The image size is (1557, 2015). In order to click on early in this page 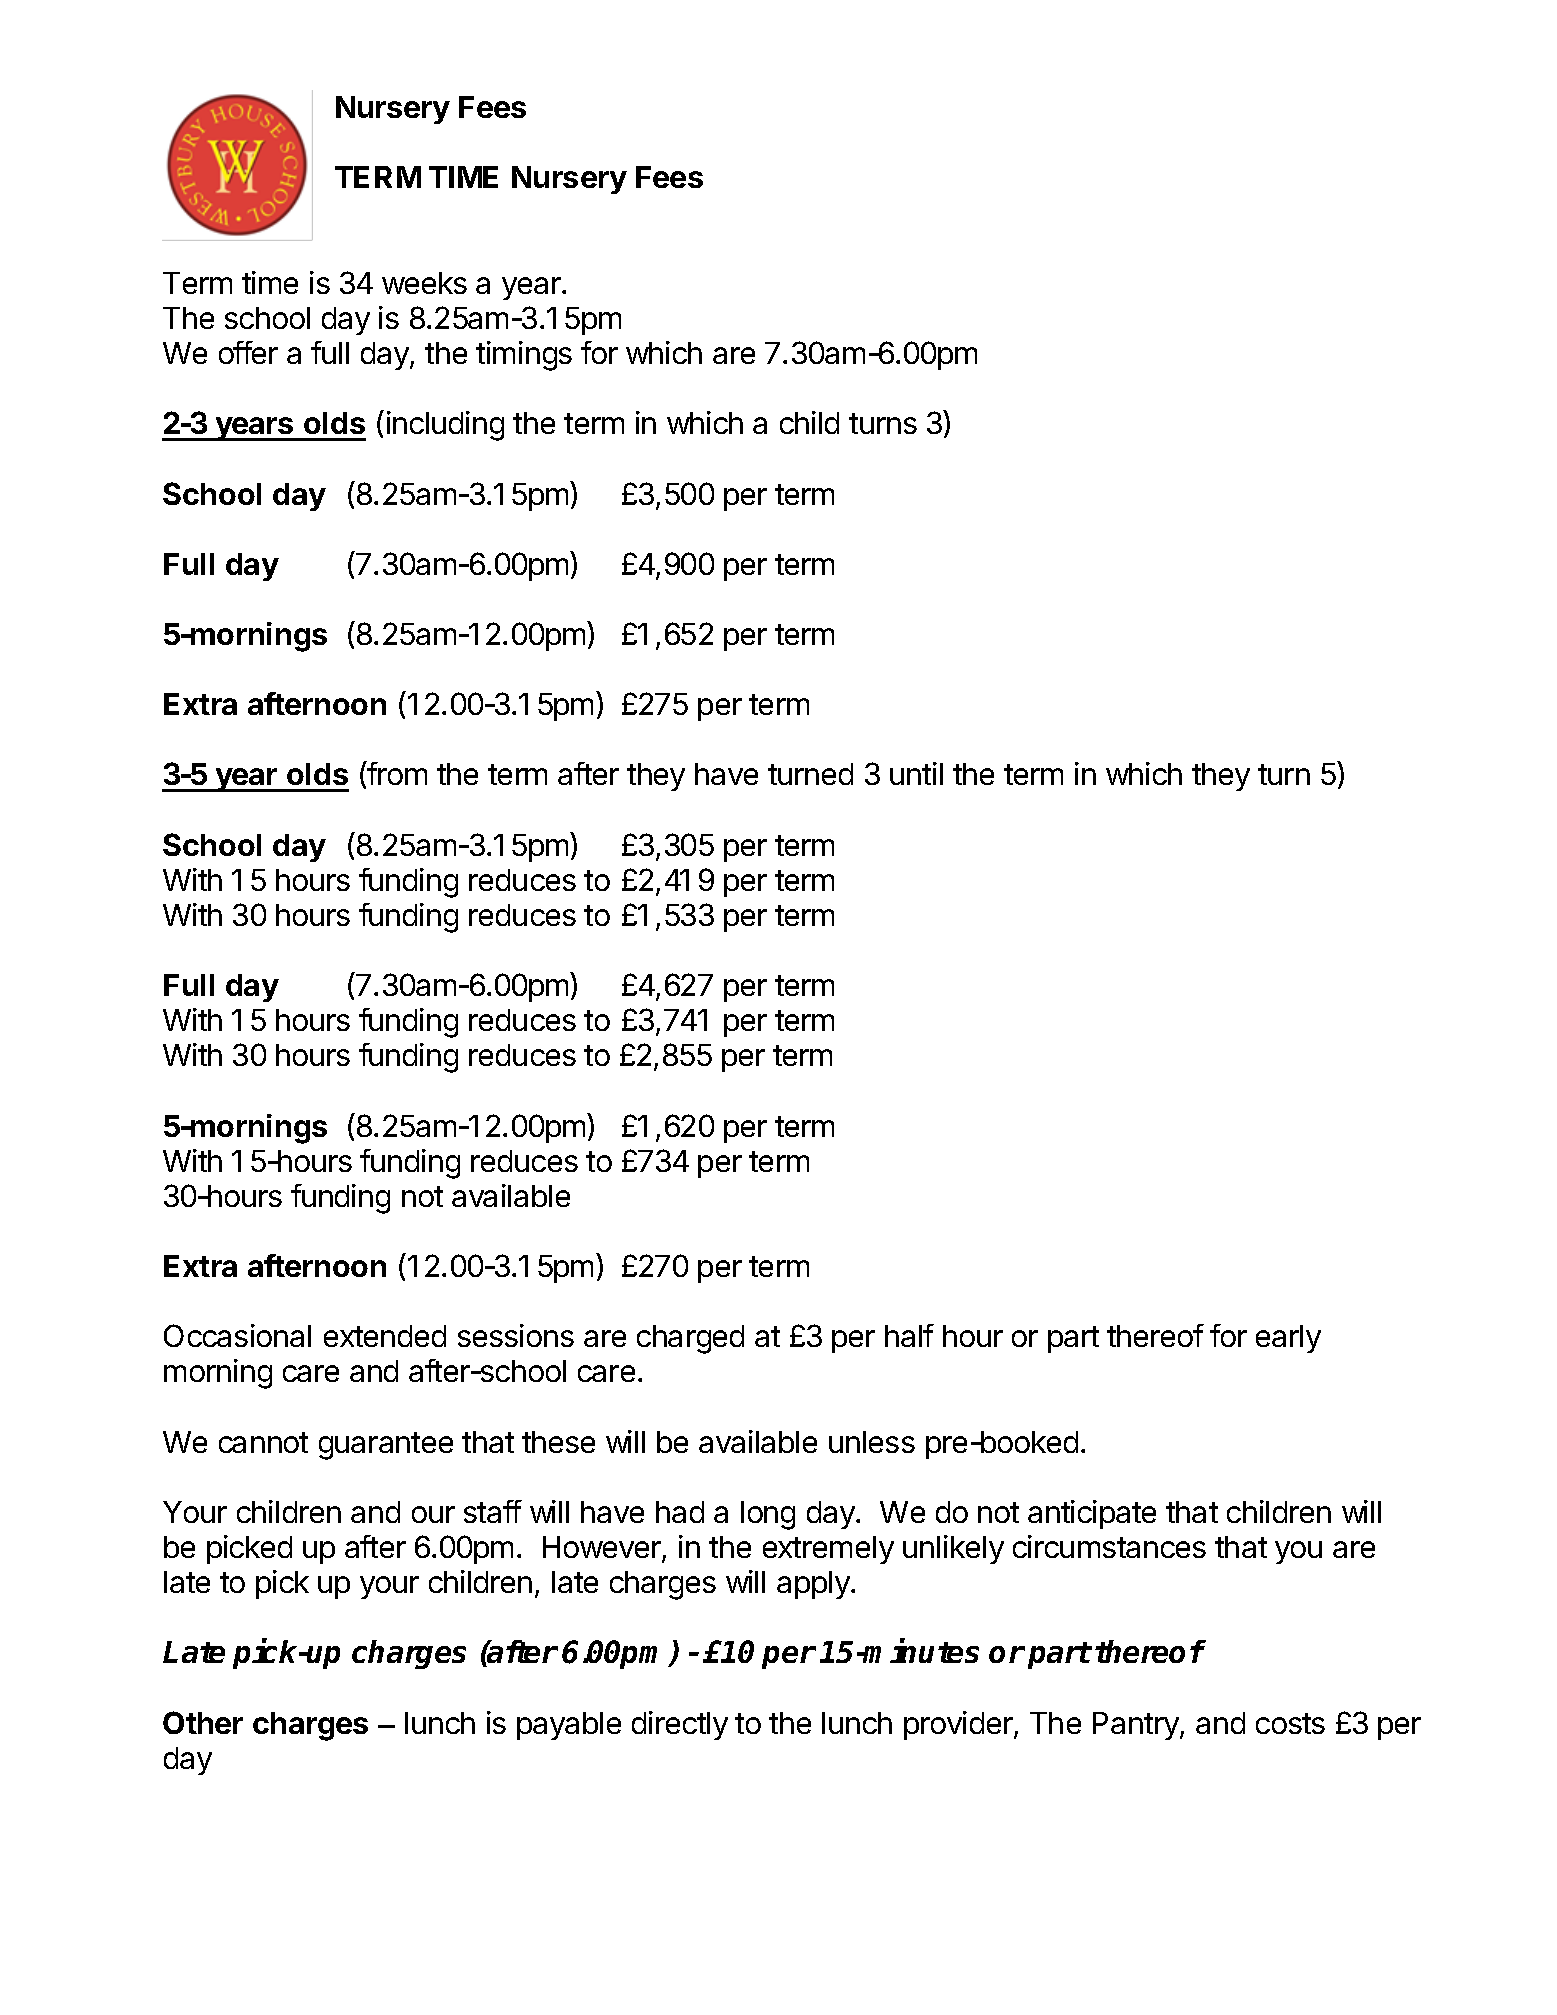, I will do `click(1288, 1339)`.
